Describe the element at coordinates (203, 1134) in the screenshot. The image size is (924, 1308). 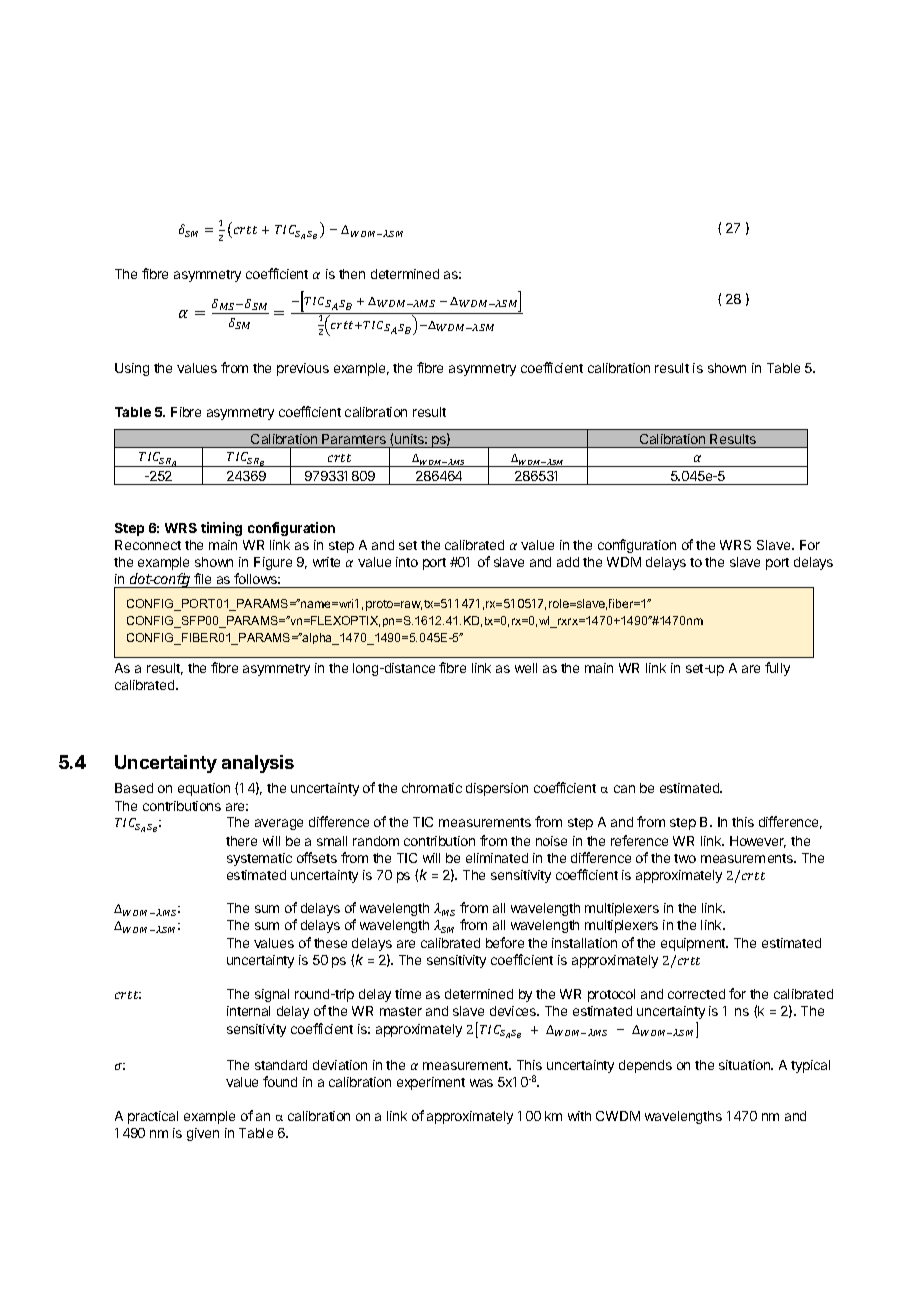
I see `given` at that location.
